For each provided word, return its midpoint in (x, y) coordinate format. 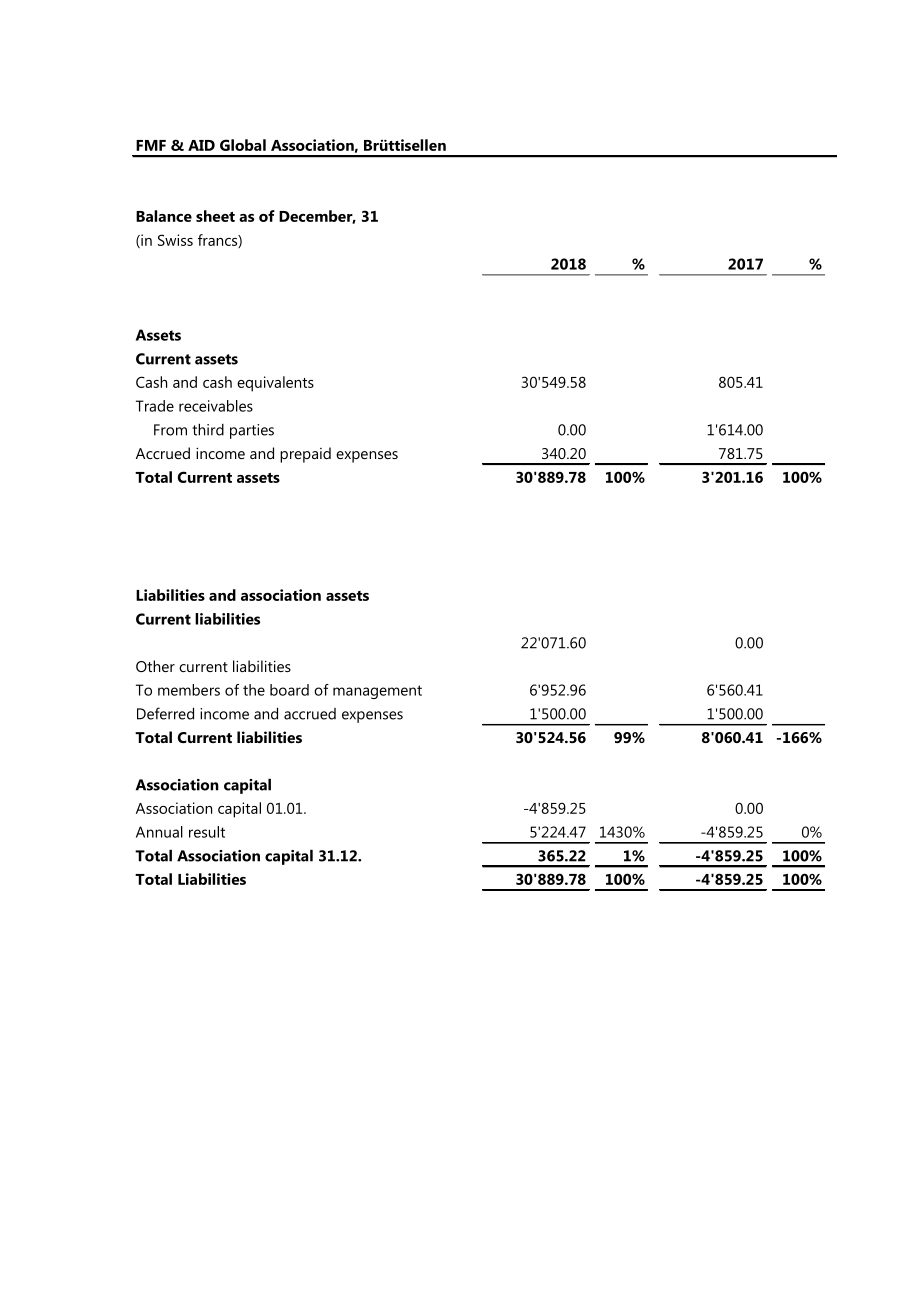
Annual (159, 832)
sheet (215, 216)
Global (243, 145)
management (377, 692)
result (207, 832)
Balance (164, 216)
